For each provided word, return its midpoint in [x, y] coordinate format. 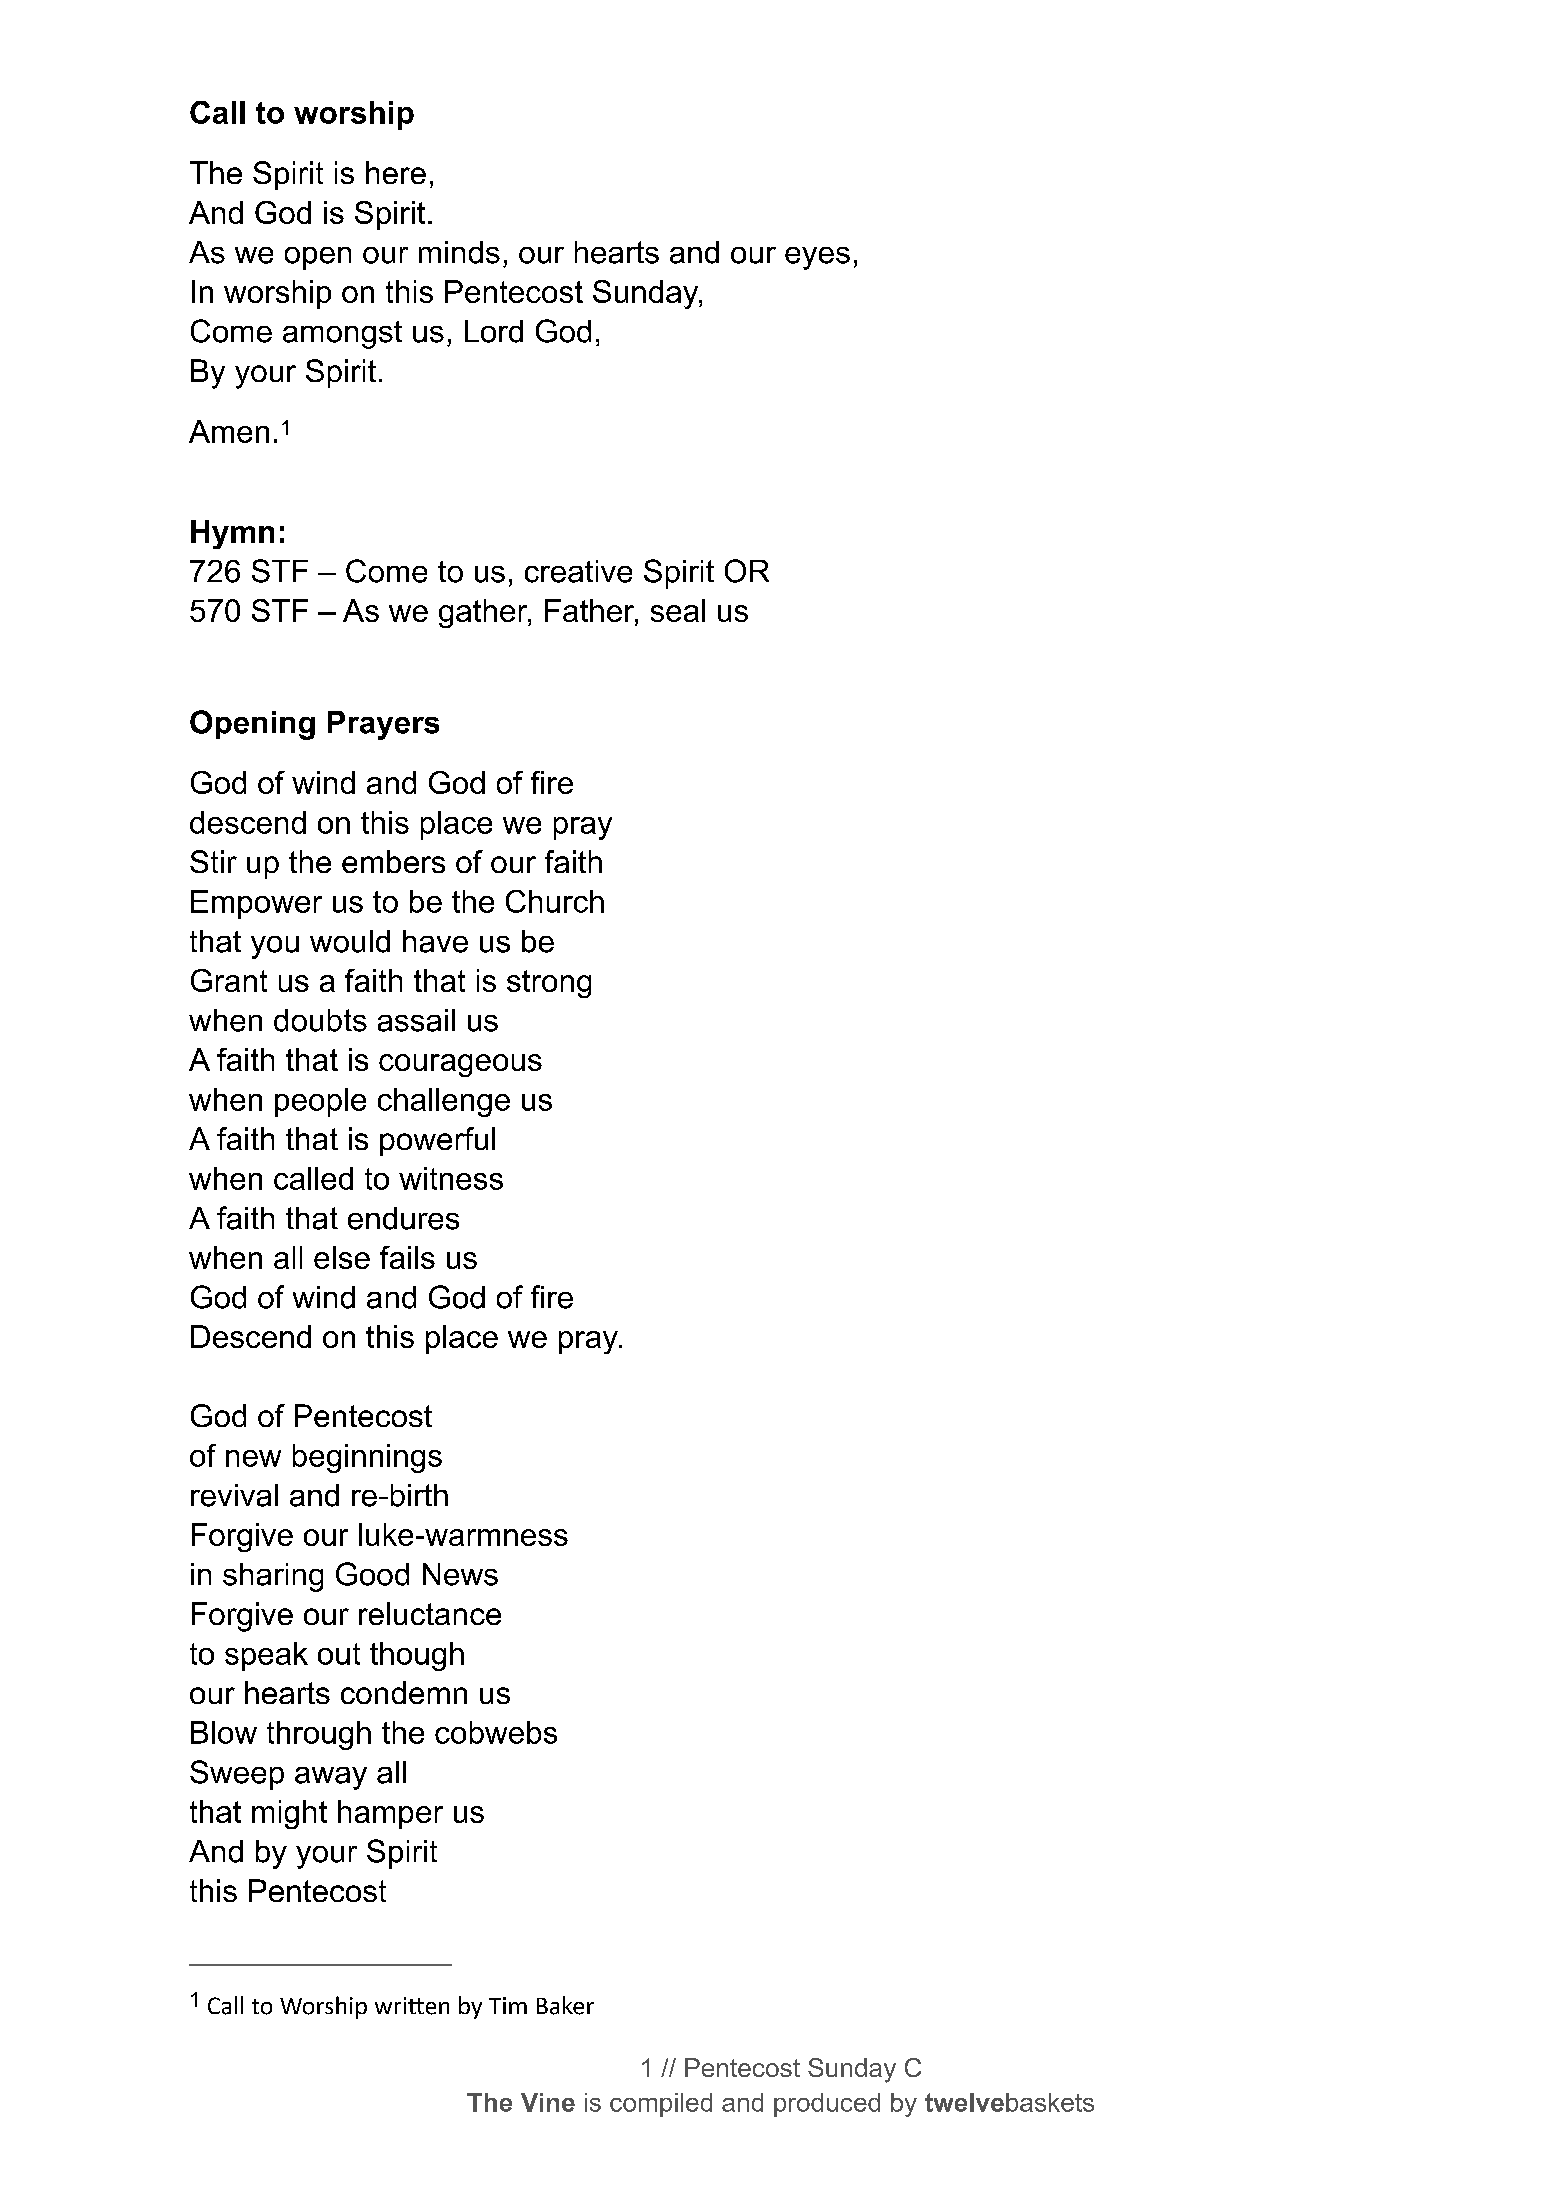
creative [578, 571]
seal [678, 610]
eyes [817, 258]
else [342, 1257]
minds [459, 252]
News [460, 1574]
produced [827, 2105]
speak [266, 1656]
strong [549, 984]
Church [555, 901]
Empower [256, 904]
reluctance [430, 1613]
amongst [342, 335]
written [412, 2006]
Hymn [232, 534]
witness [451, 1178]
